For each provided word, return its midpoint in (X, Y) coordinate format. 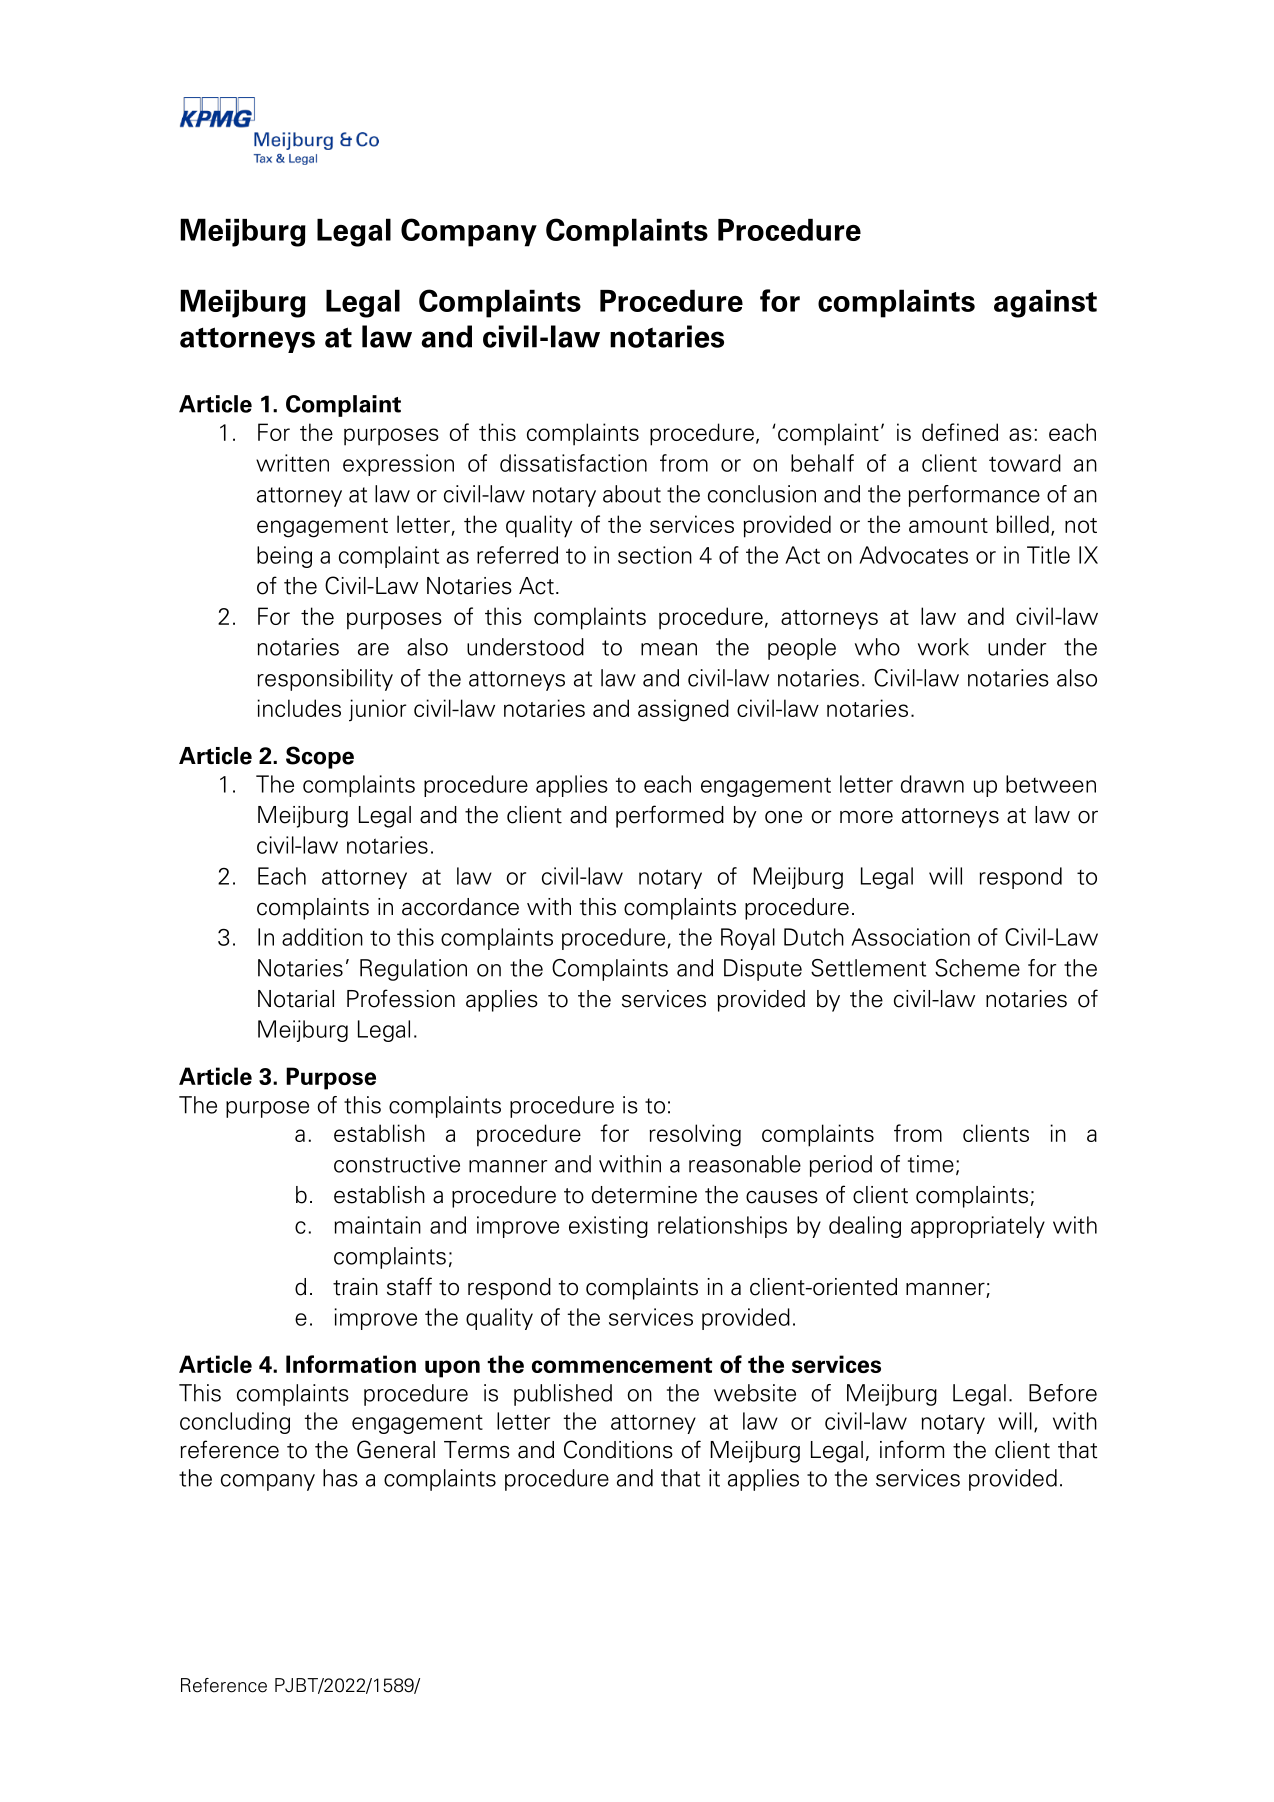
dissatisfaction (573, 463)
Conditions (618, 1449)
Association (910, 937)
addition (322, 937)
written (292, 463)
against (1045, 304)
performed (670, 816)
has (340, 1478)
